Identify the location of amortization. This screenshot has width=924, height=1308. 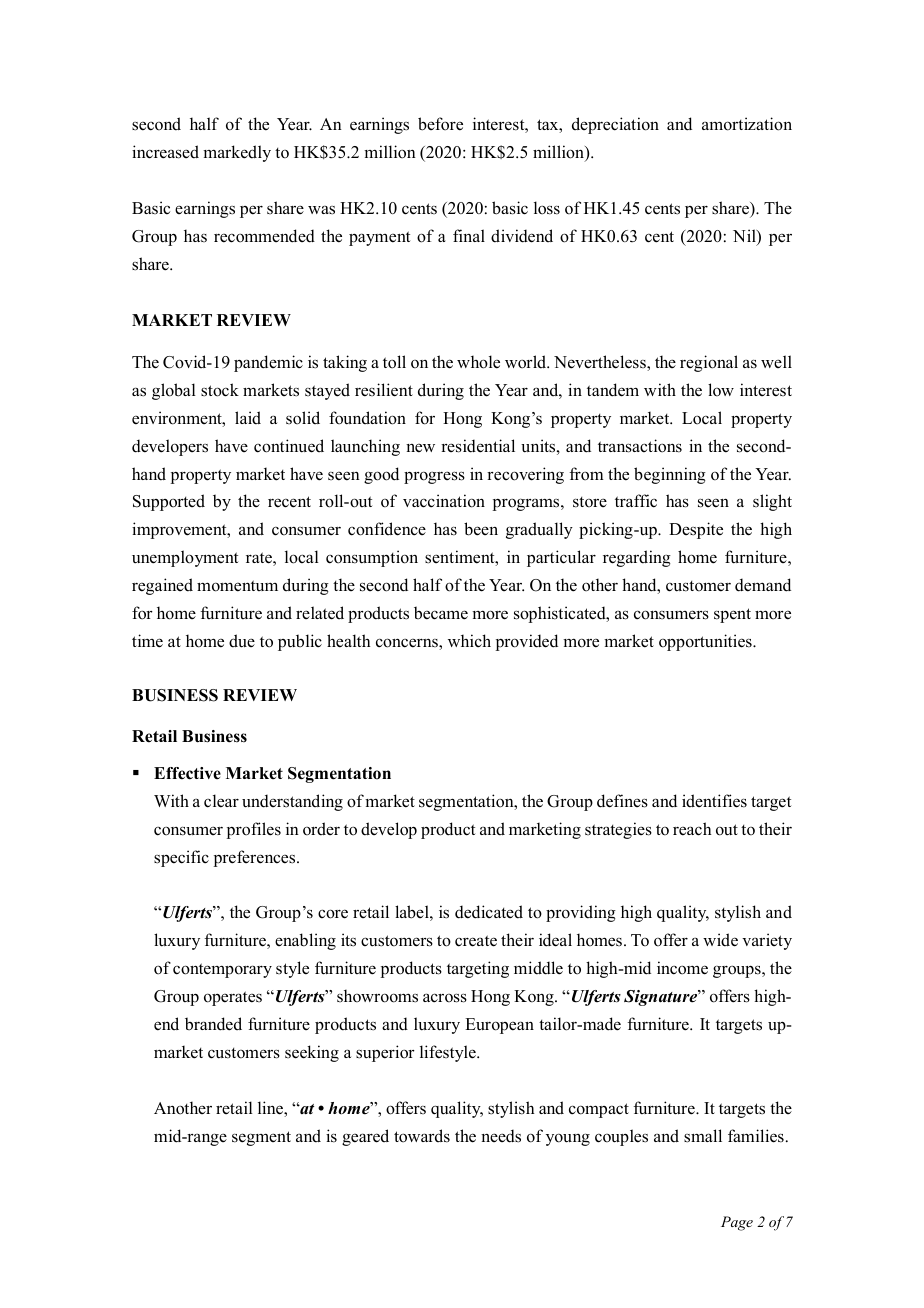
(747, 124).
